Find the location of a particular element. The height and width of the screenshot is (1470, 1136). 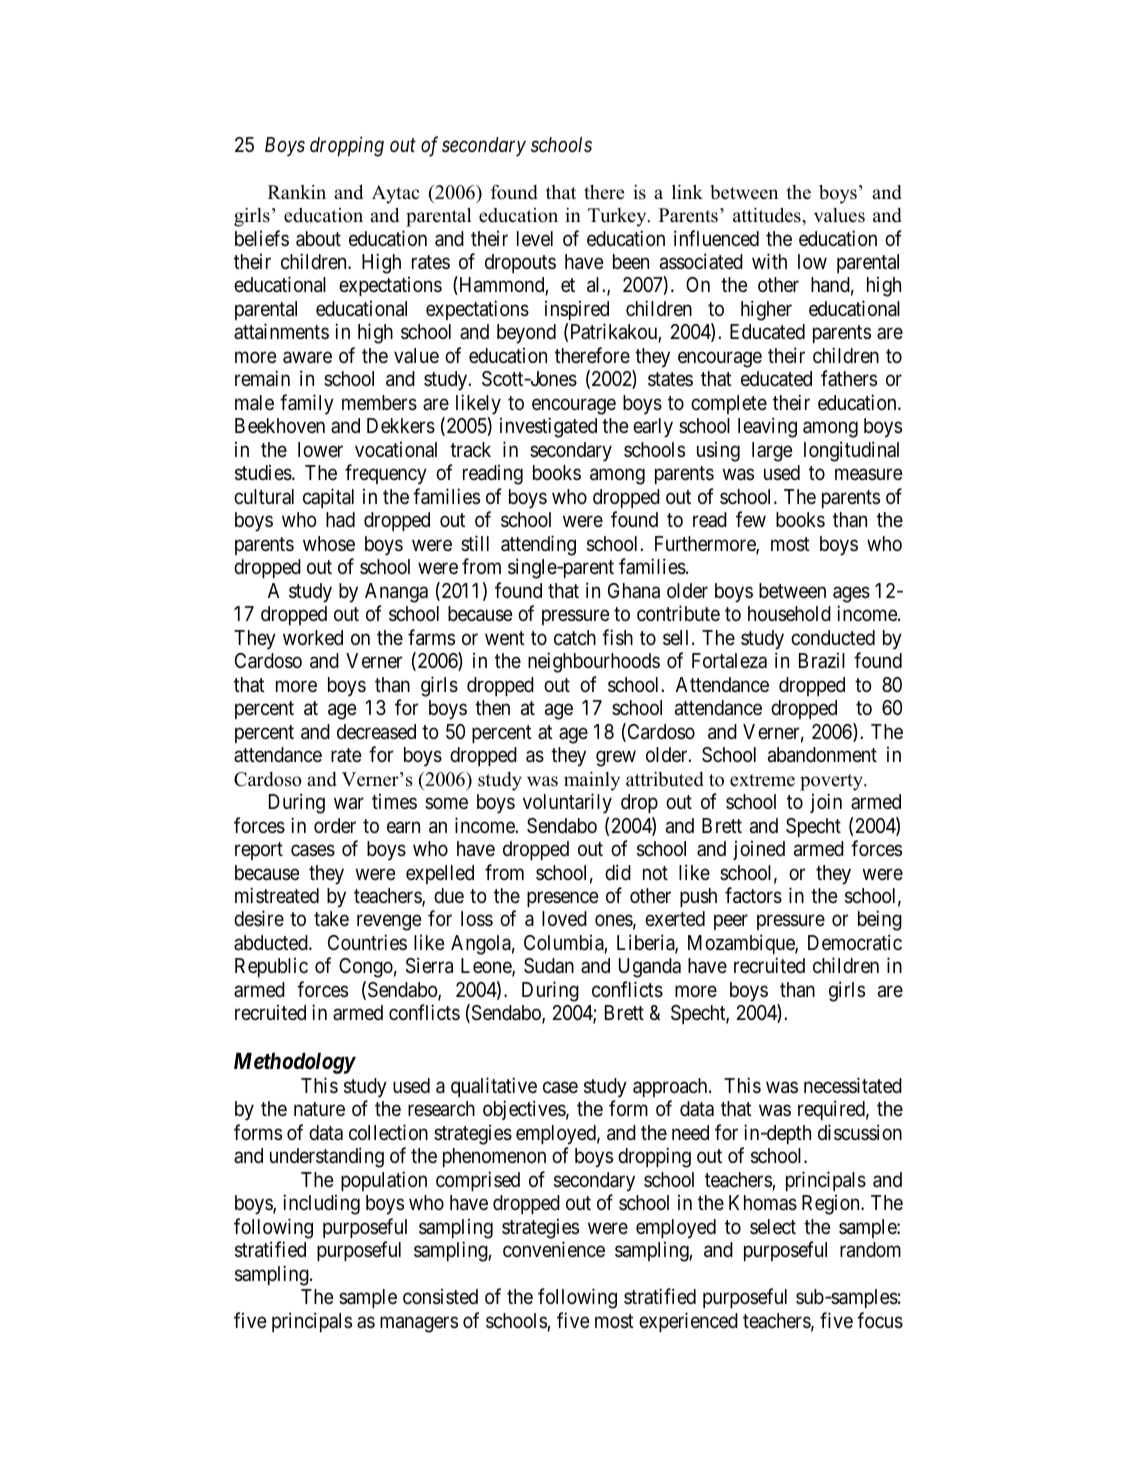

select is located at coordinates (773, 1226).
